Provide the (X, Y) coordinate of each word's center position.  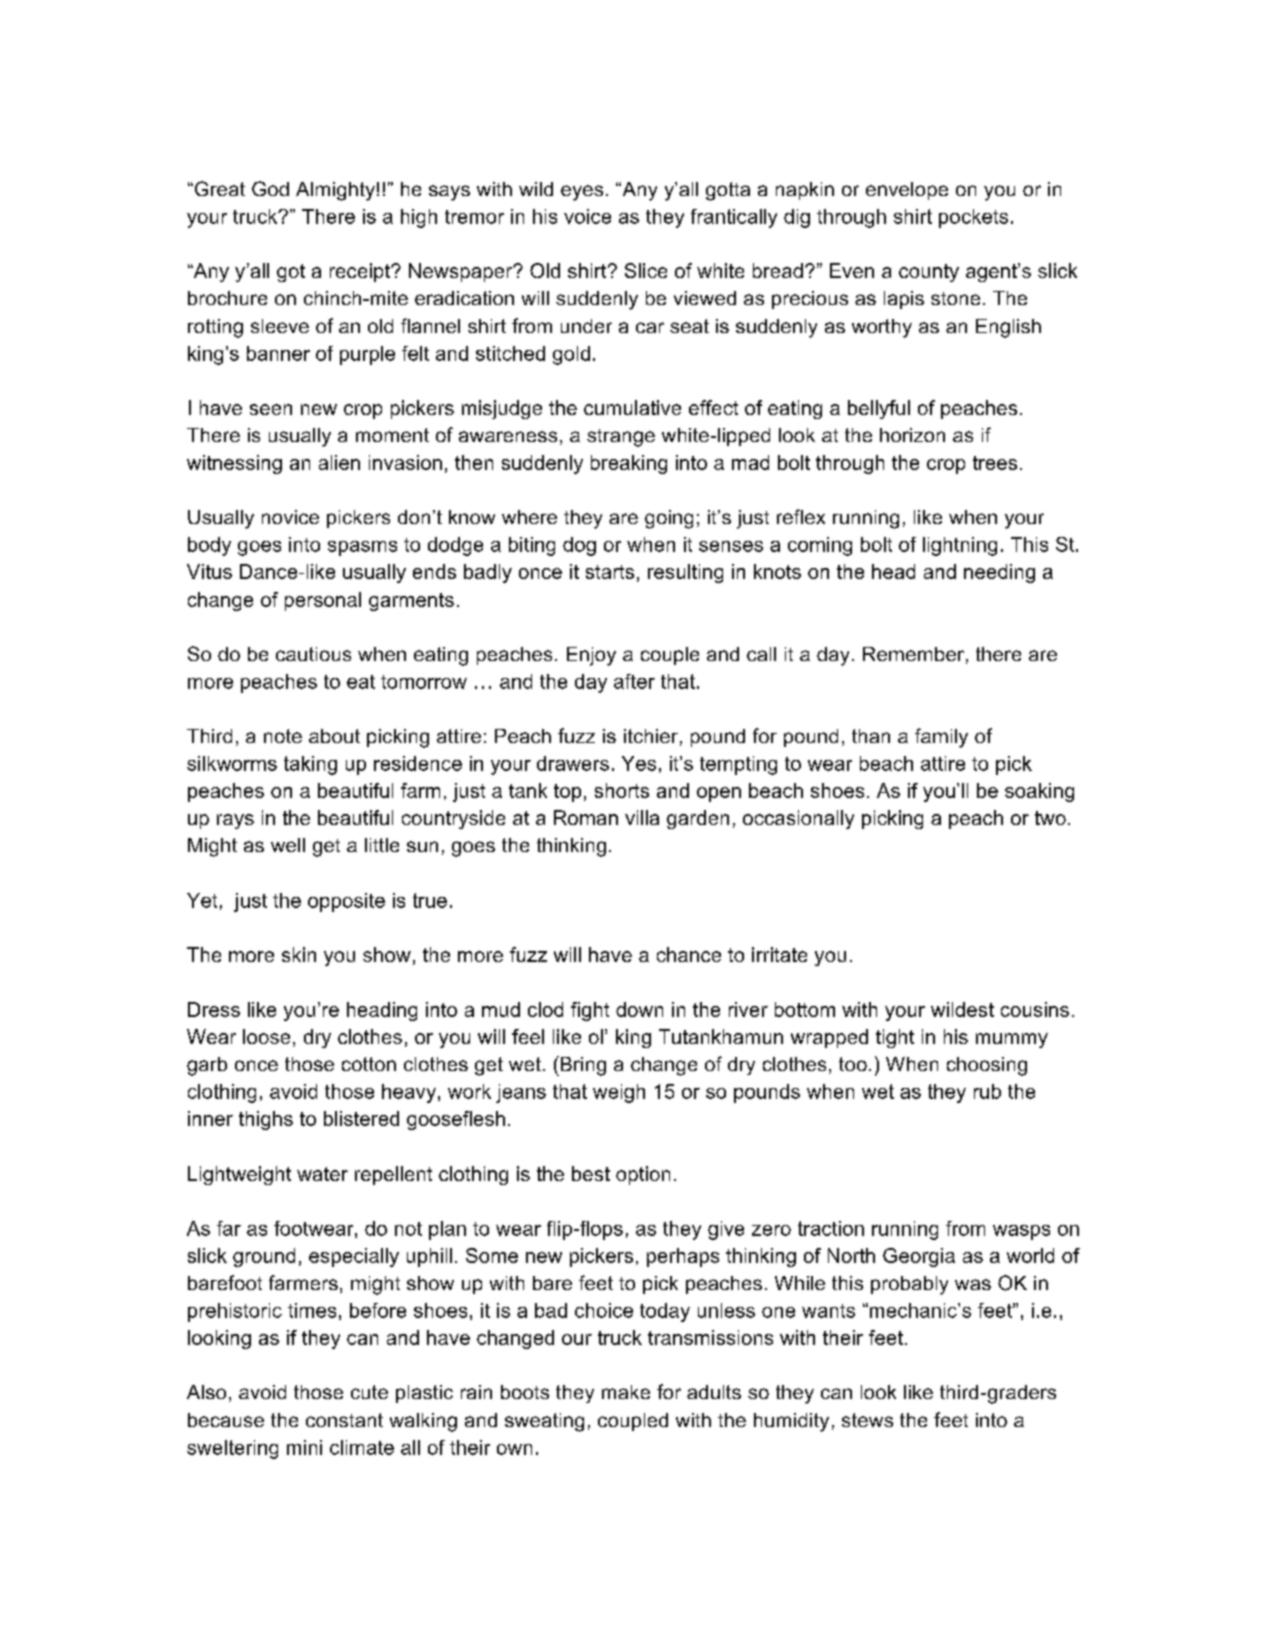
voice (587, 216)
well (288, 845)
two (1050, 818)
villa (642, 817)
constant (344, 1420)
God (270, 188)
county (929, 273)
